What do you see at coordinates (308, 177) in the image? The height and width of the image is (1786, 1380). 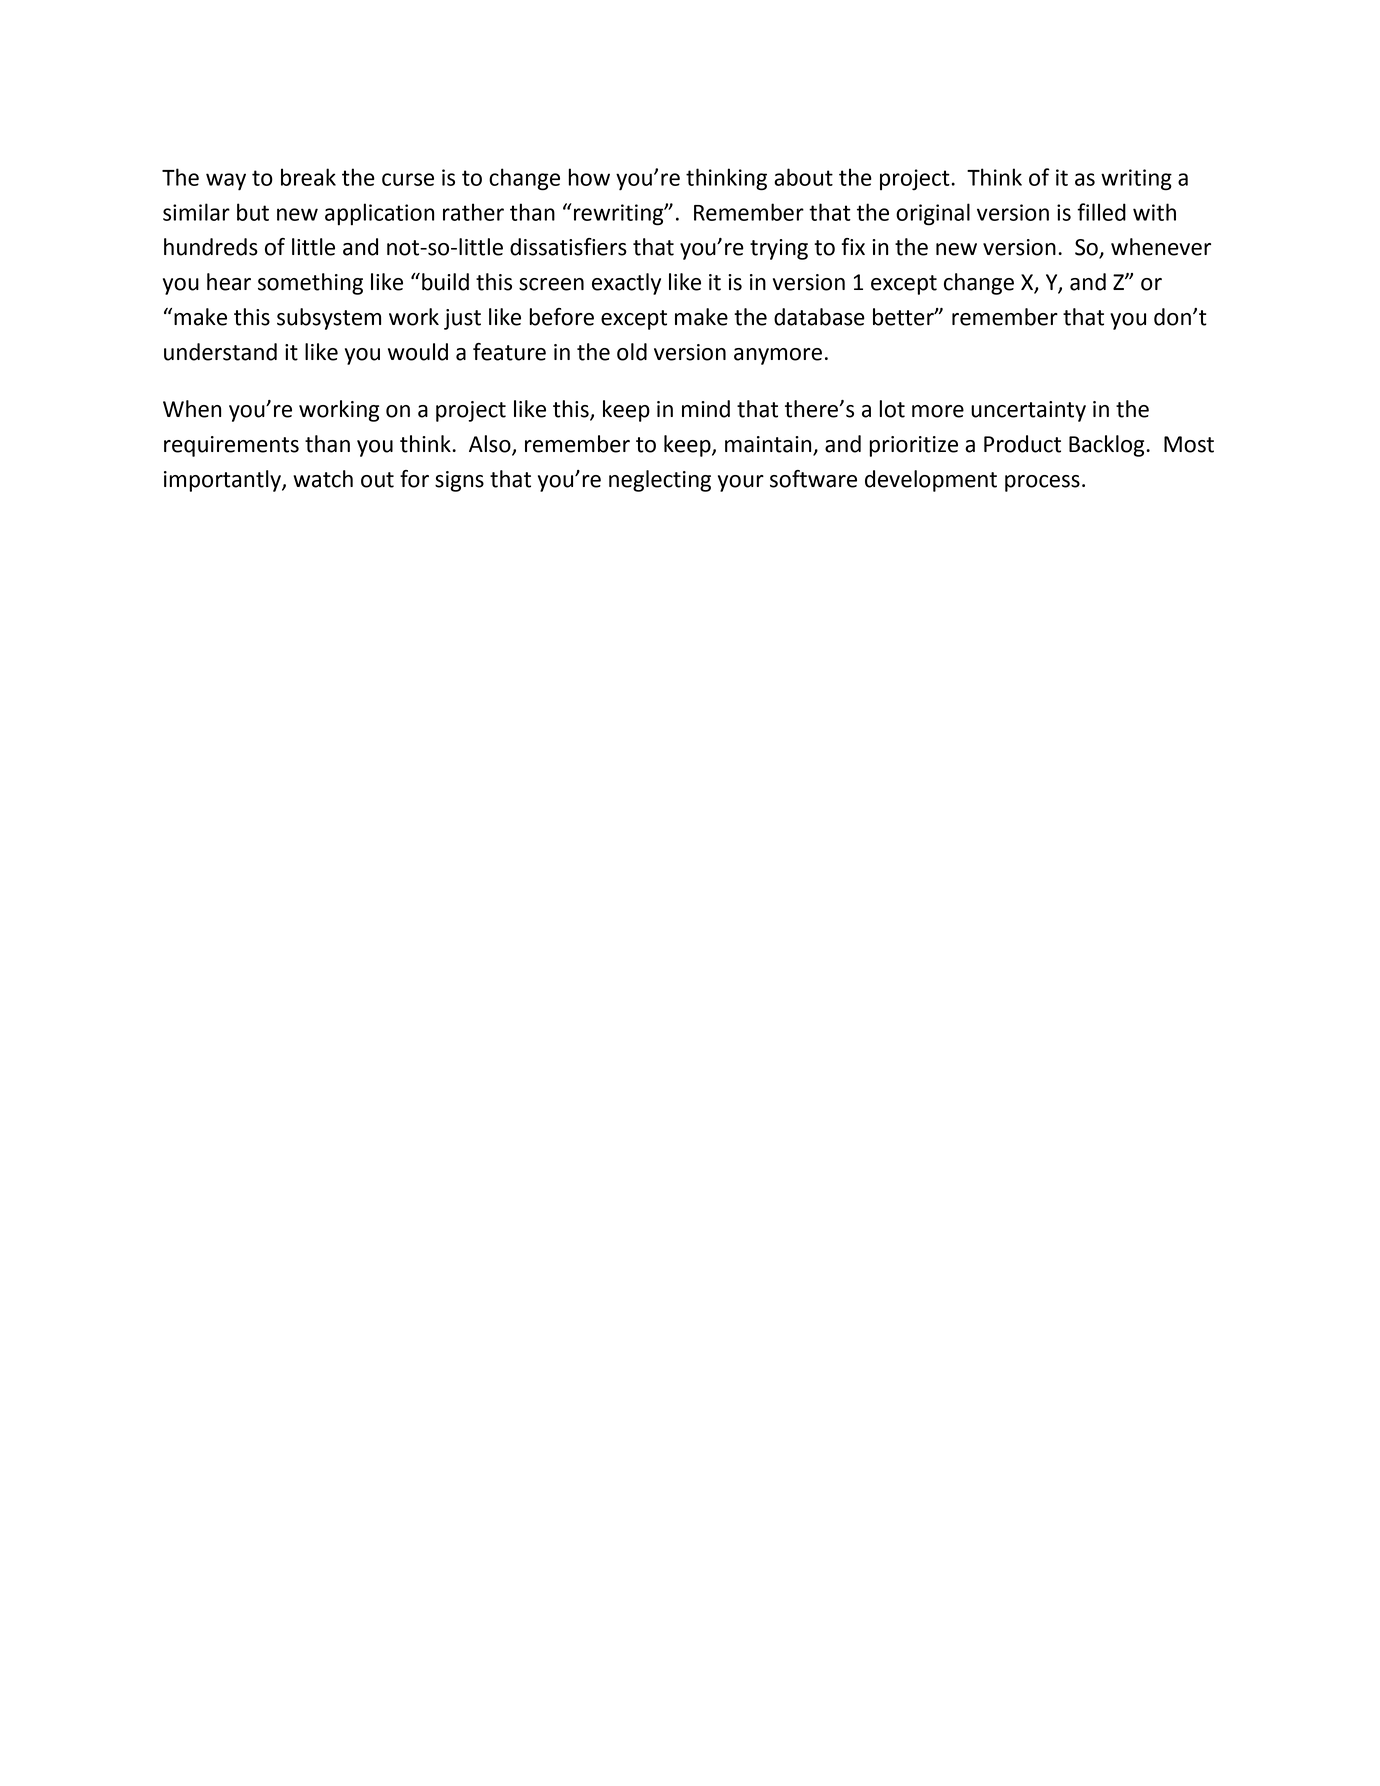 I see `break` at bounding box center [308, 177].
